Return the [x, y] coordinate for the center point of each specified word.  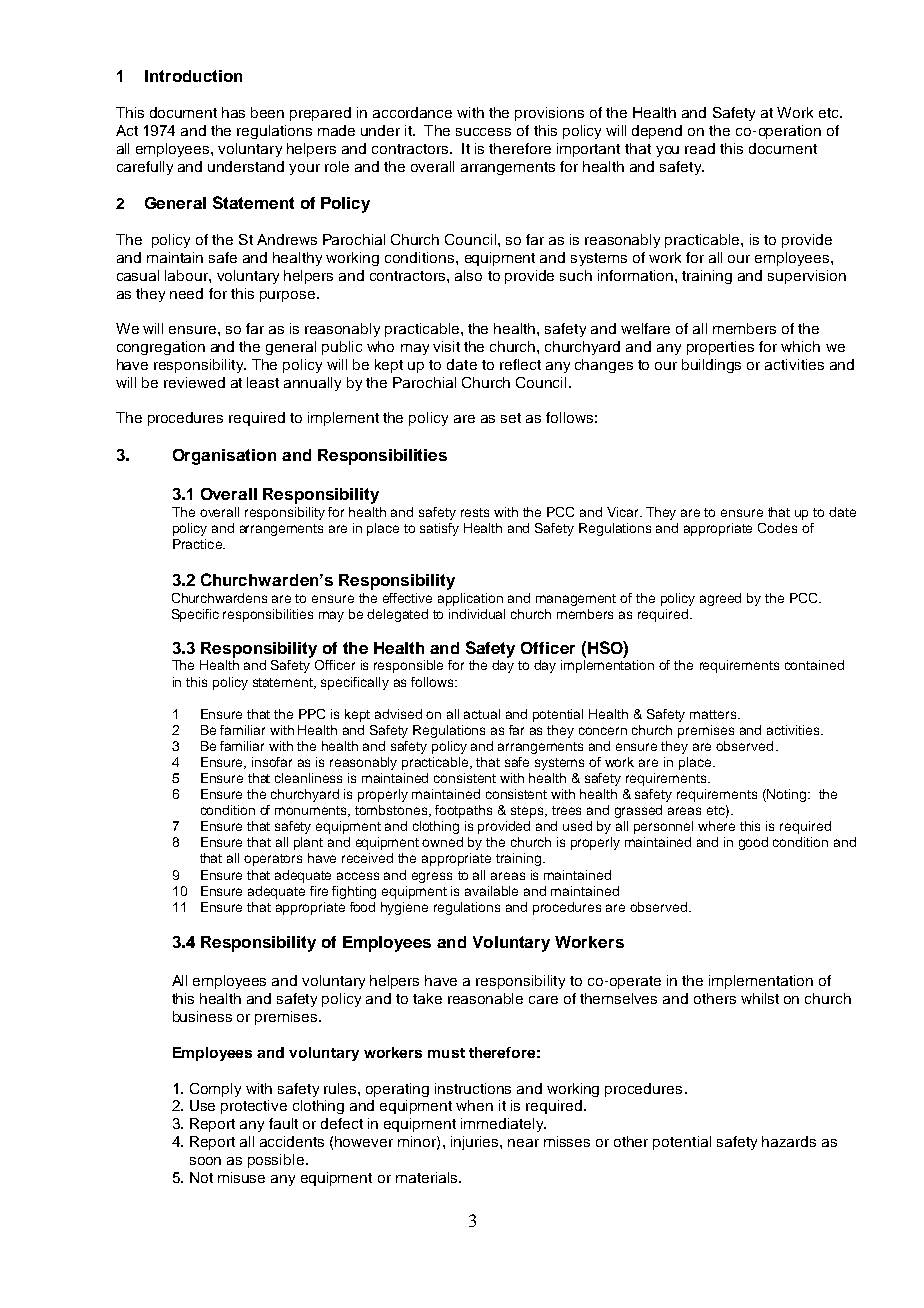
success [483, 132]
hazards [789, 1141]
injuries [476, 1143]
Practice [198, 544]
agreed [720, 599]
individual [477, 614]
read [700, 148]
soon [205, 1161]
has [233, 112]
